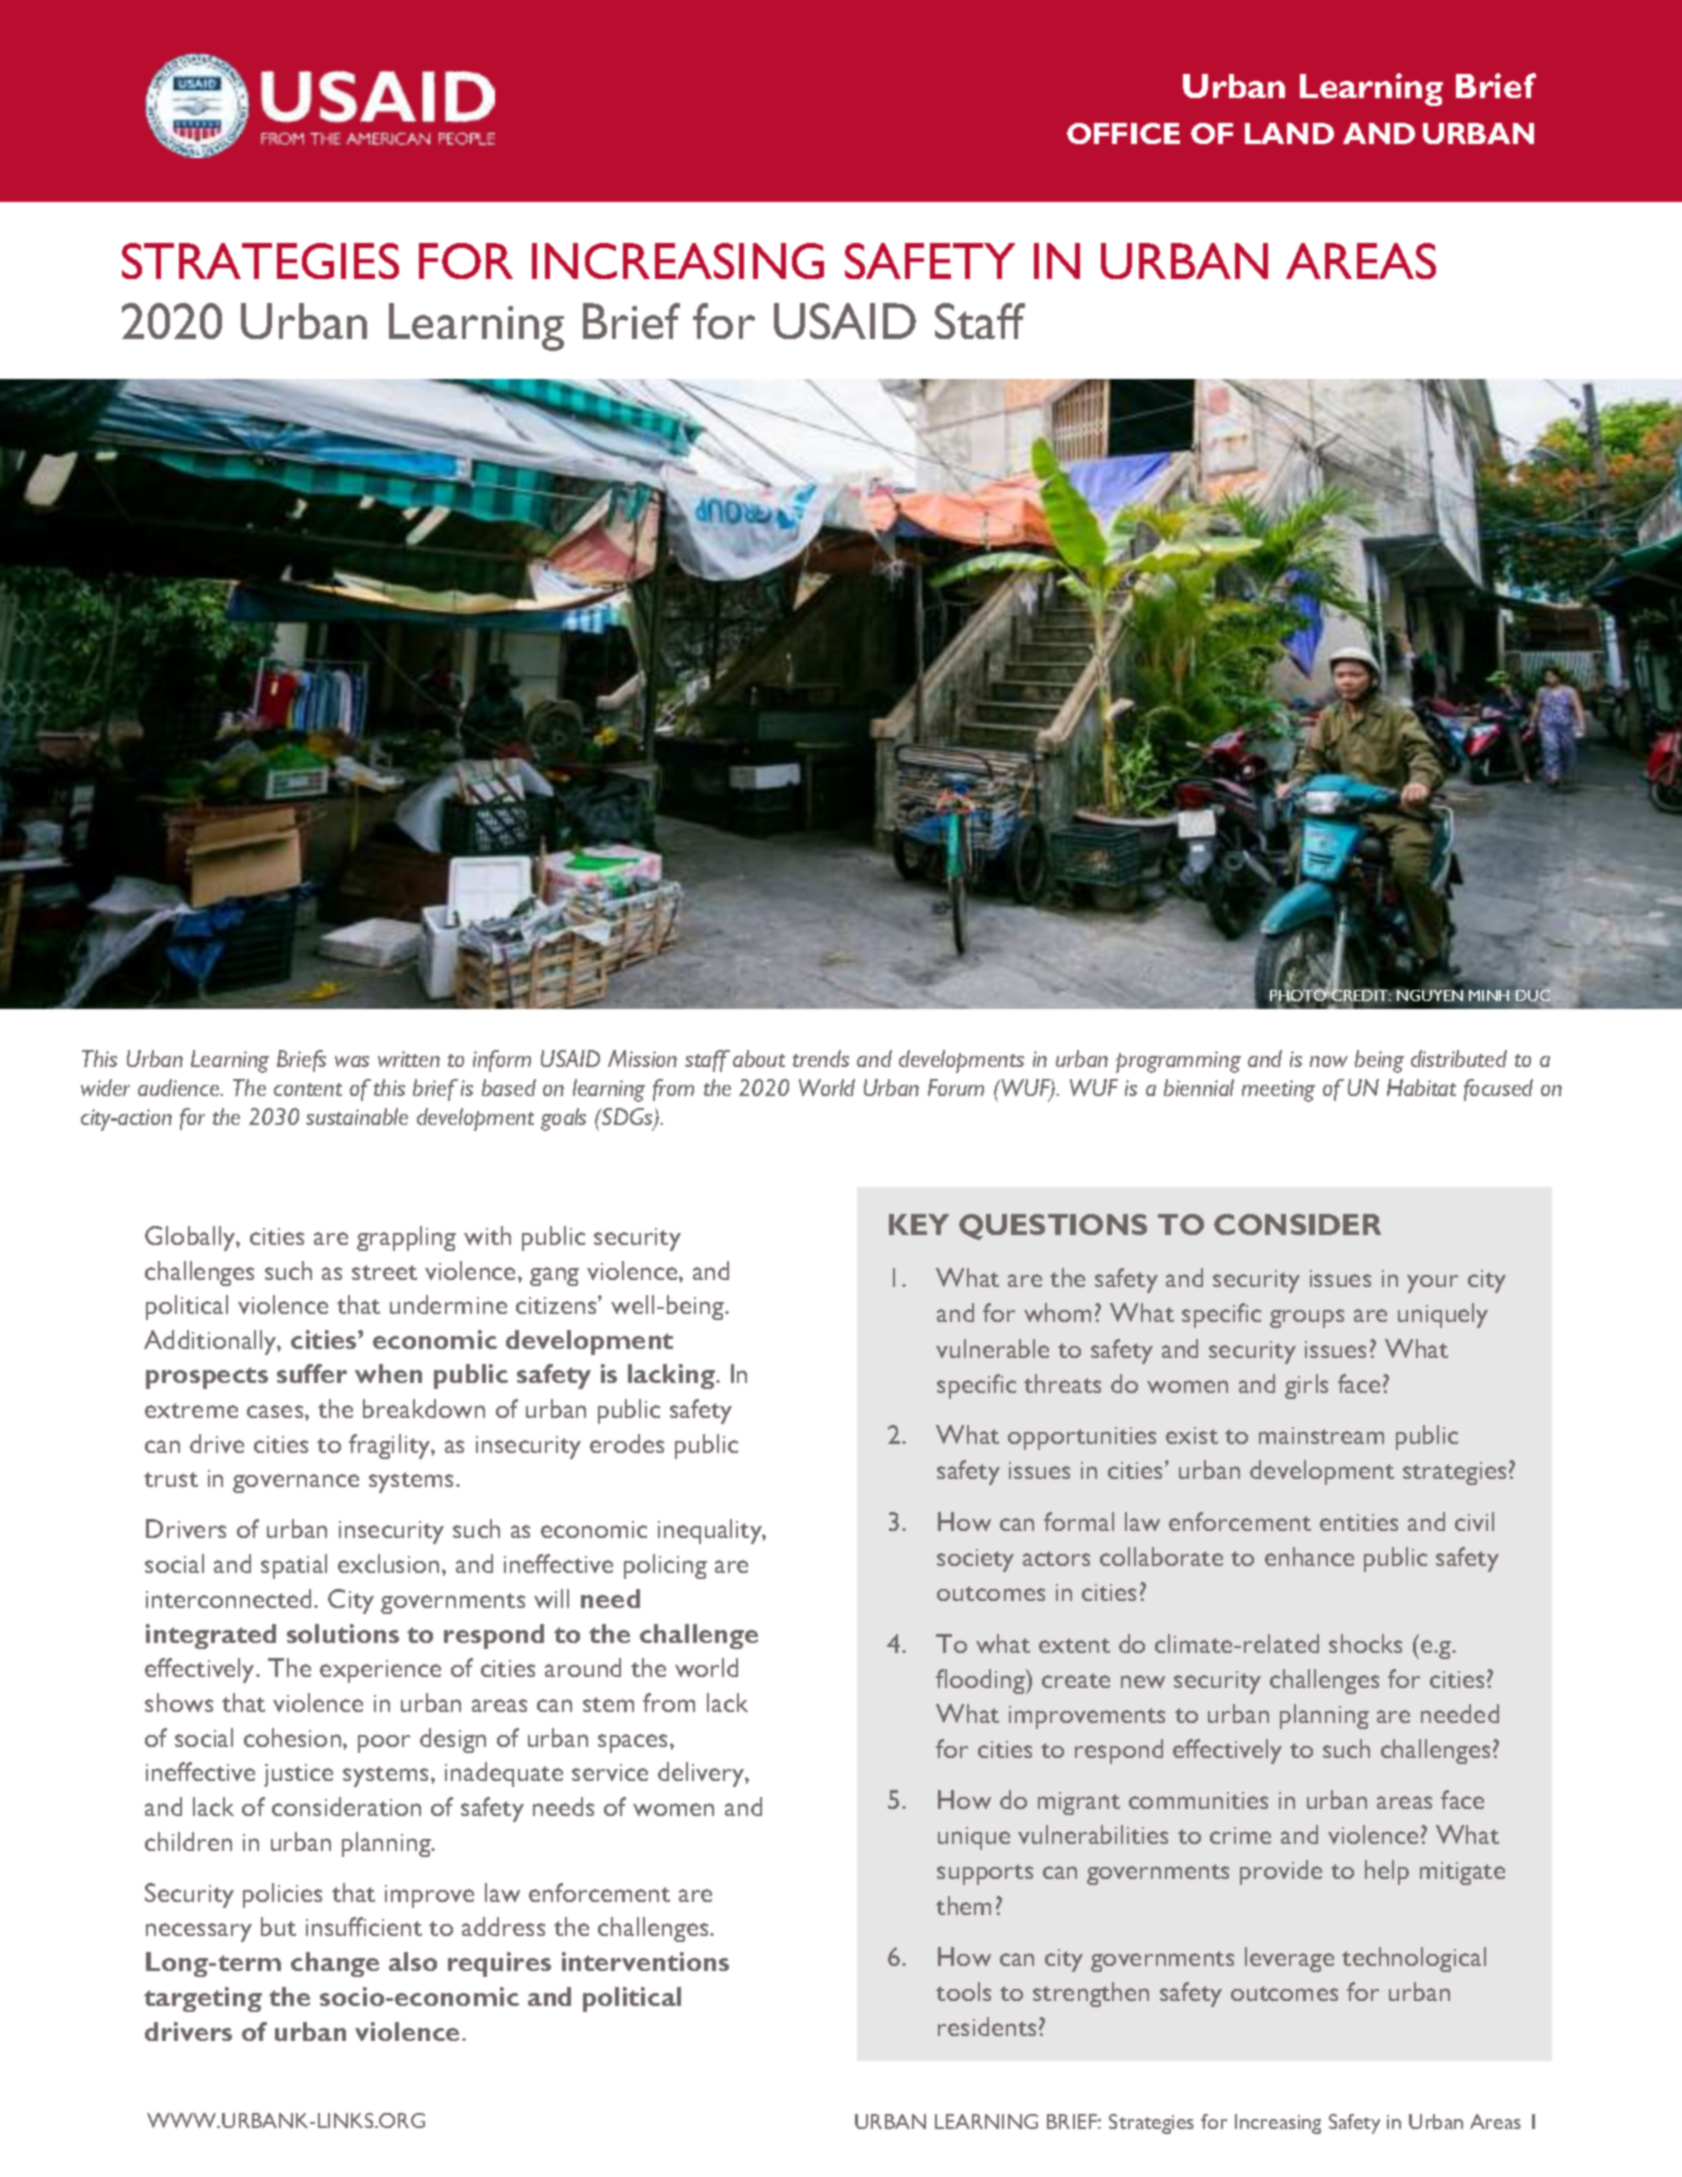 This image has width=1682, height=2177. What do you see at coordinates (335, 1964) in the image?
I see `change` at bounding box center [335, 1964].
